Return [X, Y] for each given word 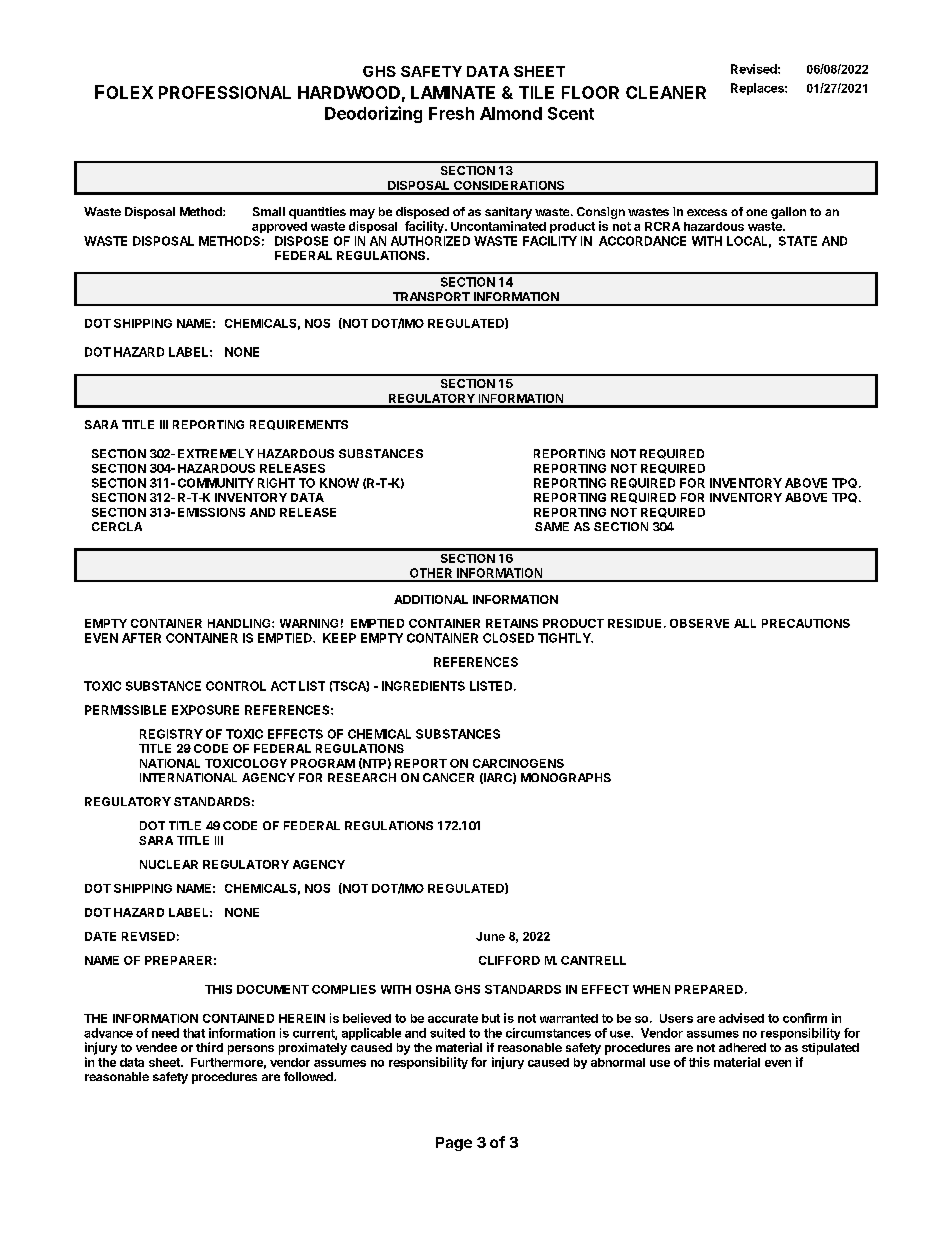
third [209, 1047]
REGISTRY [171, 734]
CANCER [448, 777]
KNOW [339, 483]
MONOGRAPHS [566, 777]
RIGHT [276, 483]
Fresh [451, 113]
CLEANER [666, 92]
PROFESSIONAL [225, 92]
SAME [552, 526]
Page [454, 1144]
